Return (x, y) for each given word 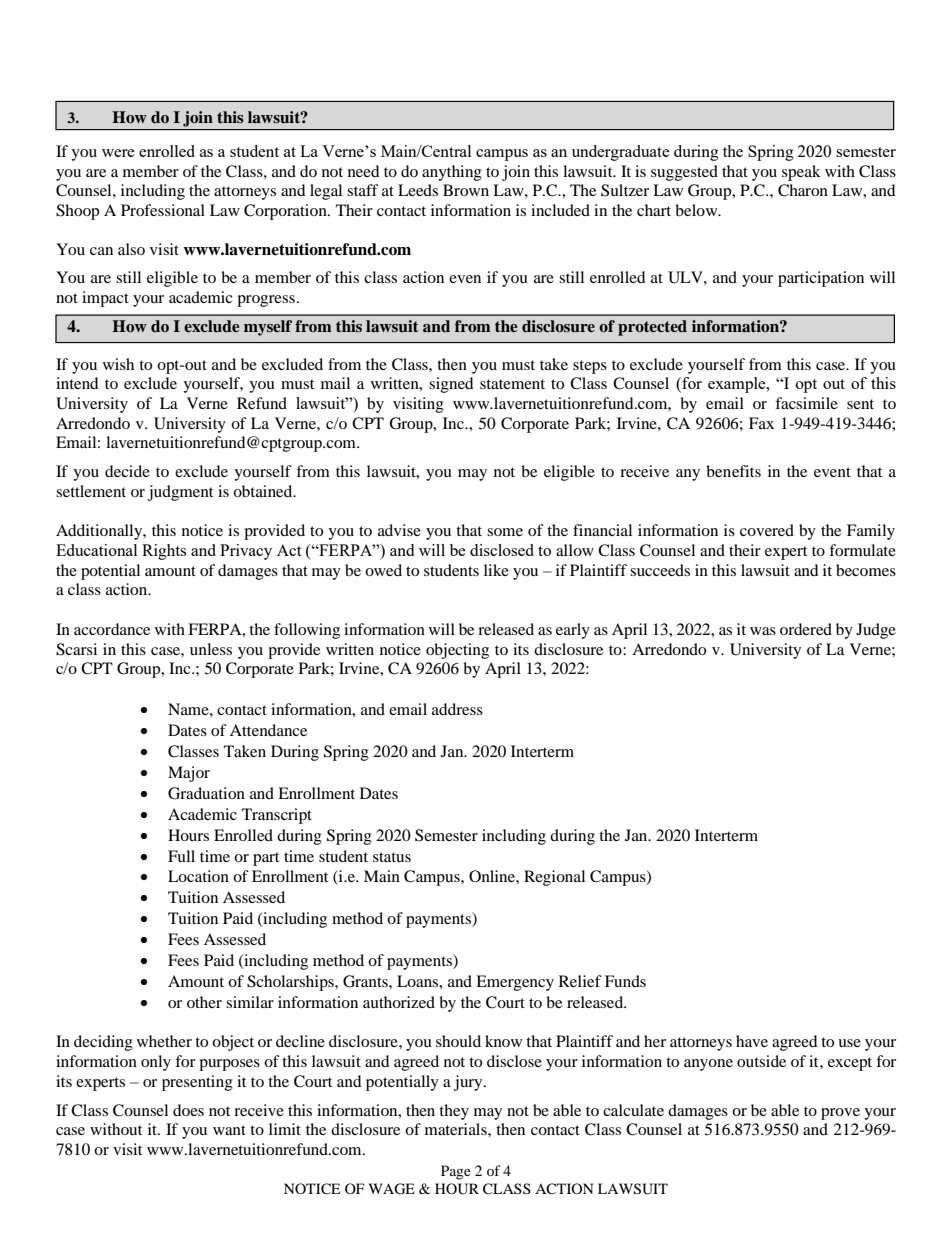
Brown (466, 190)
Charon (803, 190)
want (229, 1130)
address (457, 709)
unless (211, 649)
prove (840, 1114)
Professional (163, 210)
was (763, 631)
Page (456, 1172)
